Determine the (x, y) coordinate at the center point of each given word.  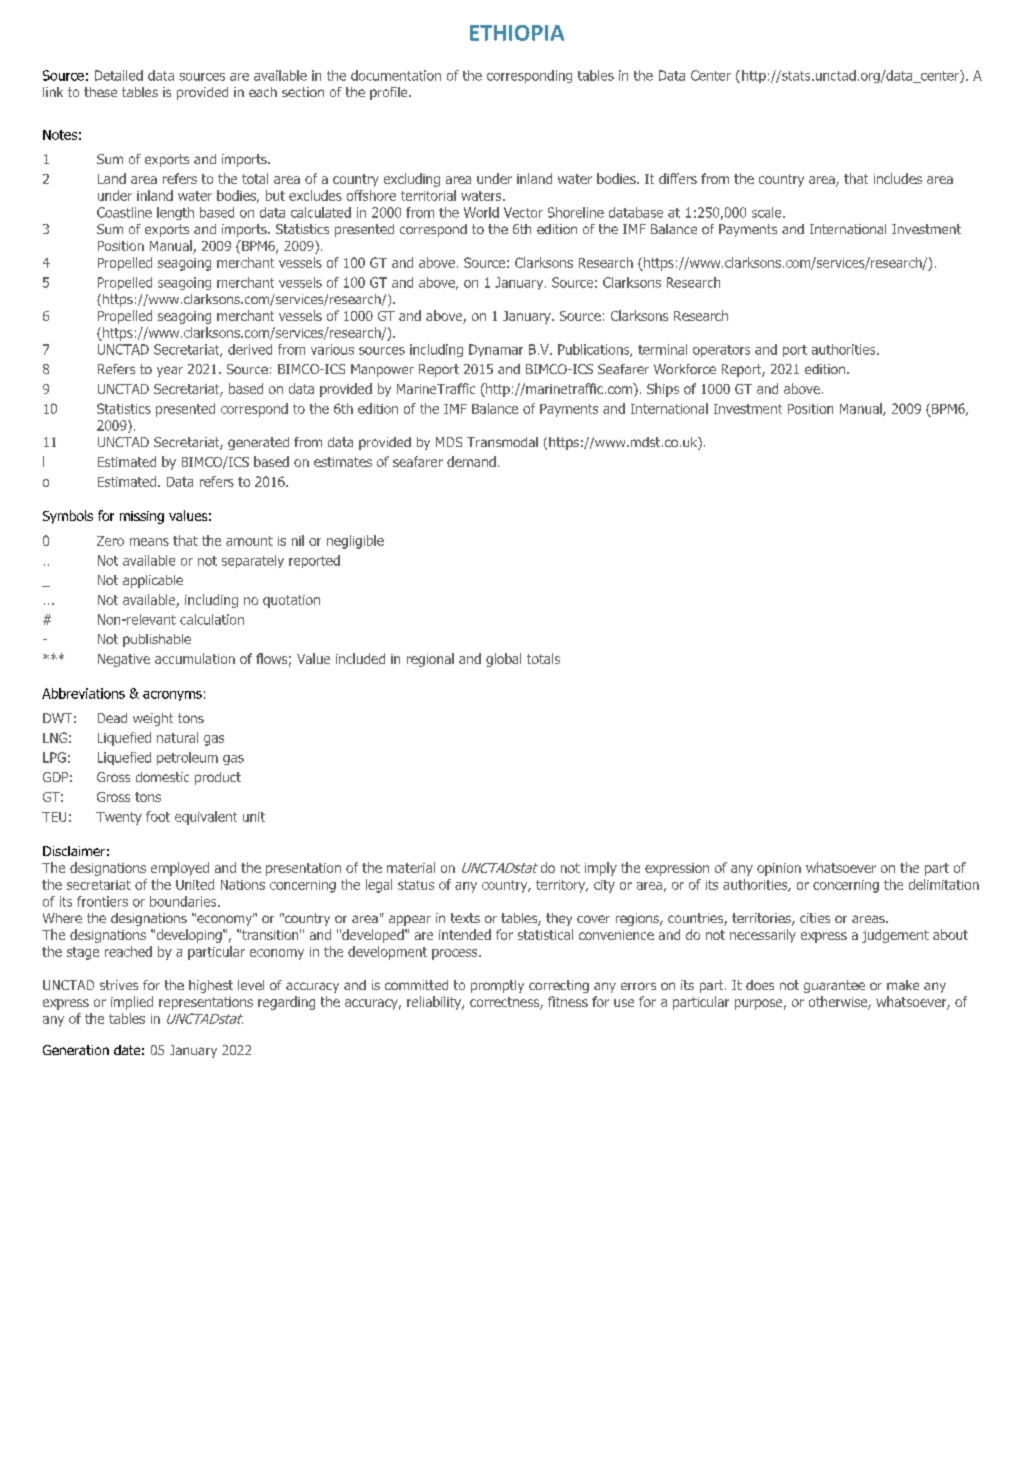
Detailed (119, 75)
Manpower (382, 370)
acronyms (172, 696)
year (170, 371)
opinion (779, 869)
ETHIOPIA (517, 33)
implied (132, 1003)
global (503, 660)
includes (898, 178)
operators (721, 351)
